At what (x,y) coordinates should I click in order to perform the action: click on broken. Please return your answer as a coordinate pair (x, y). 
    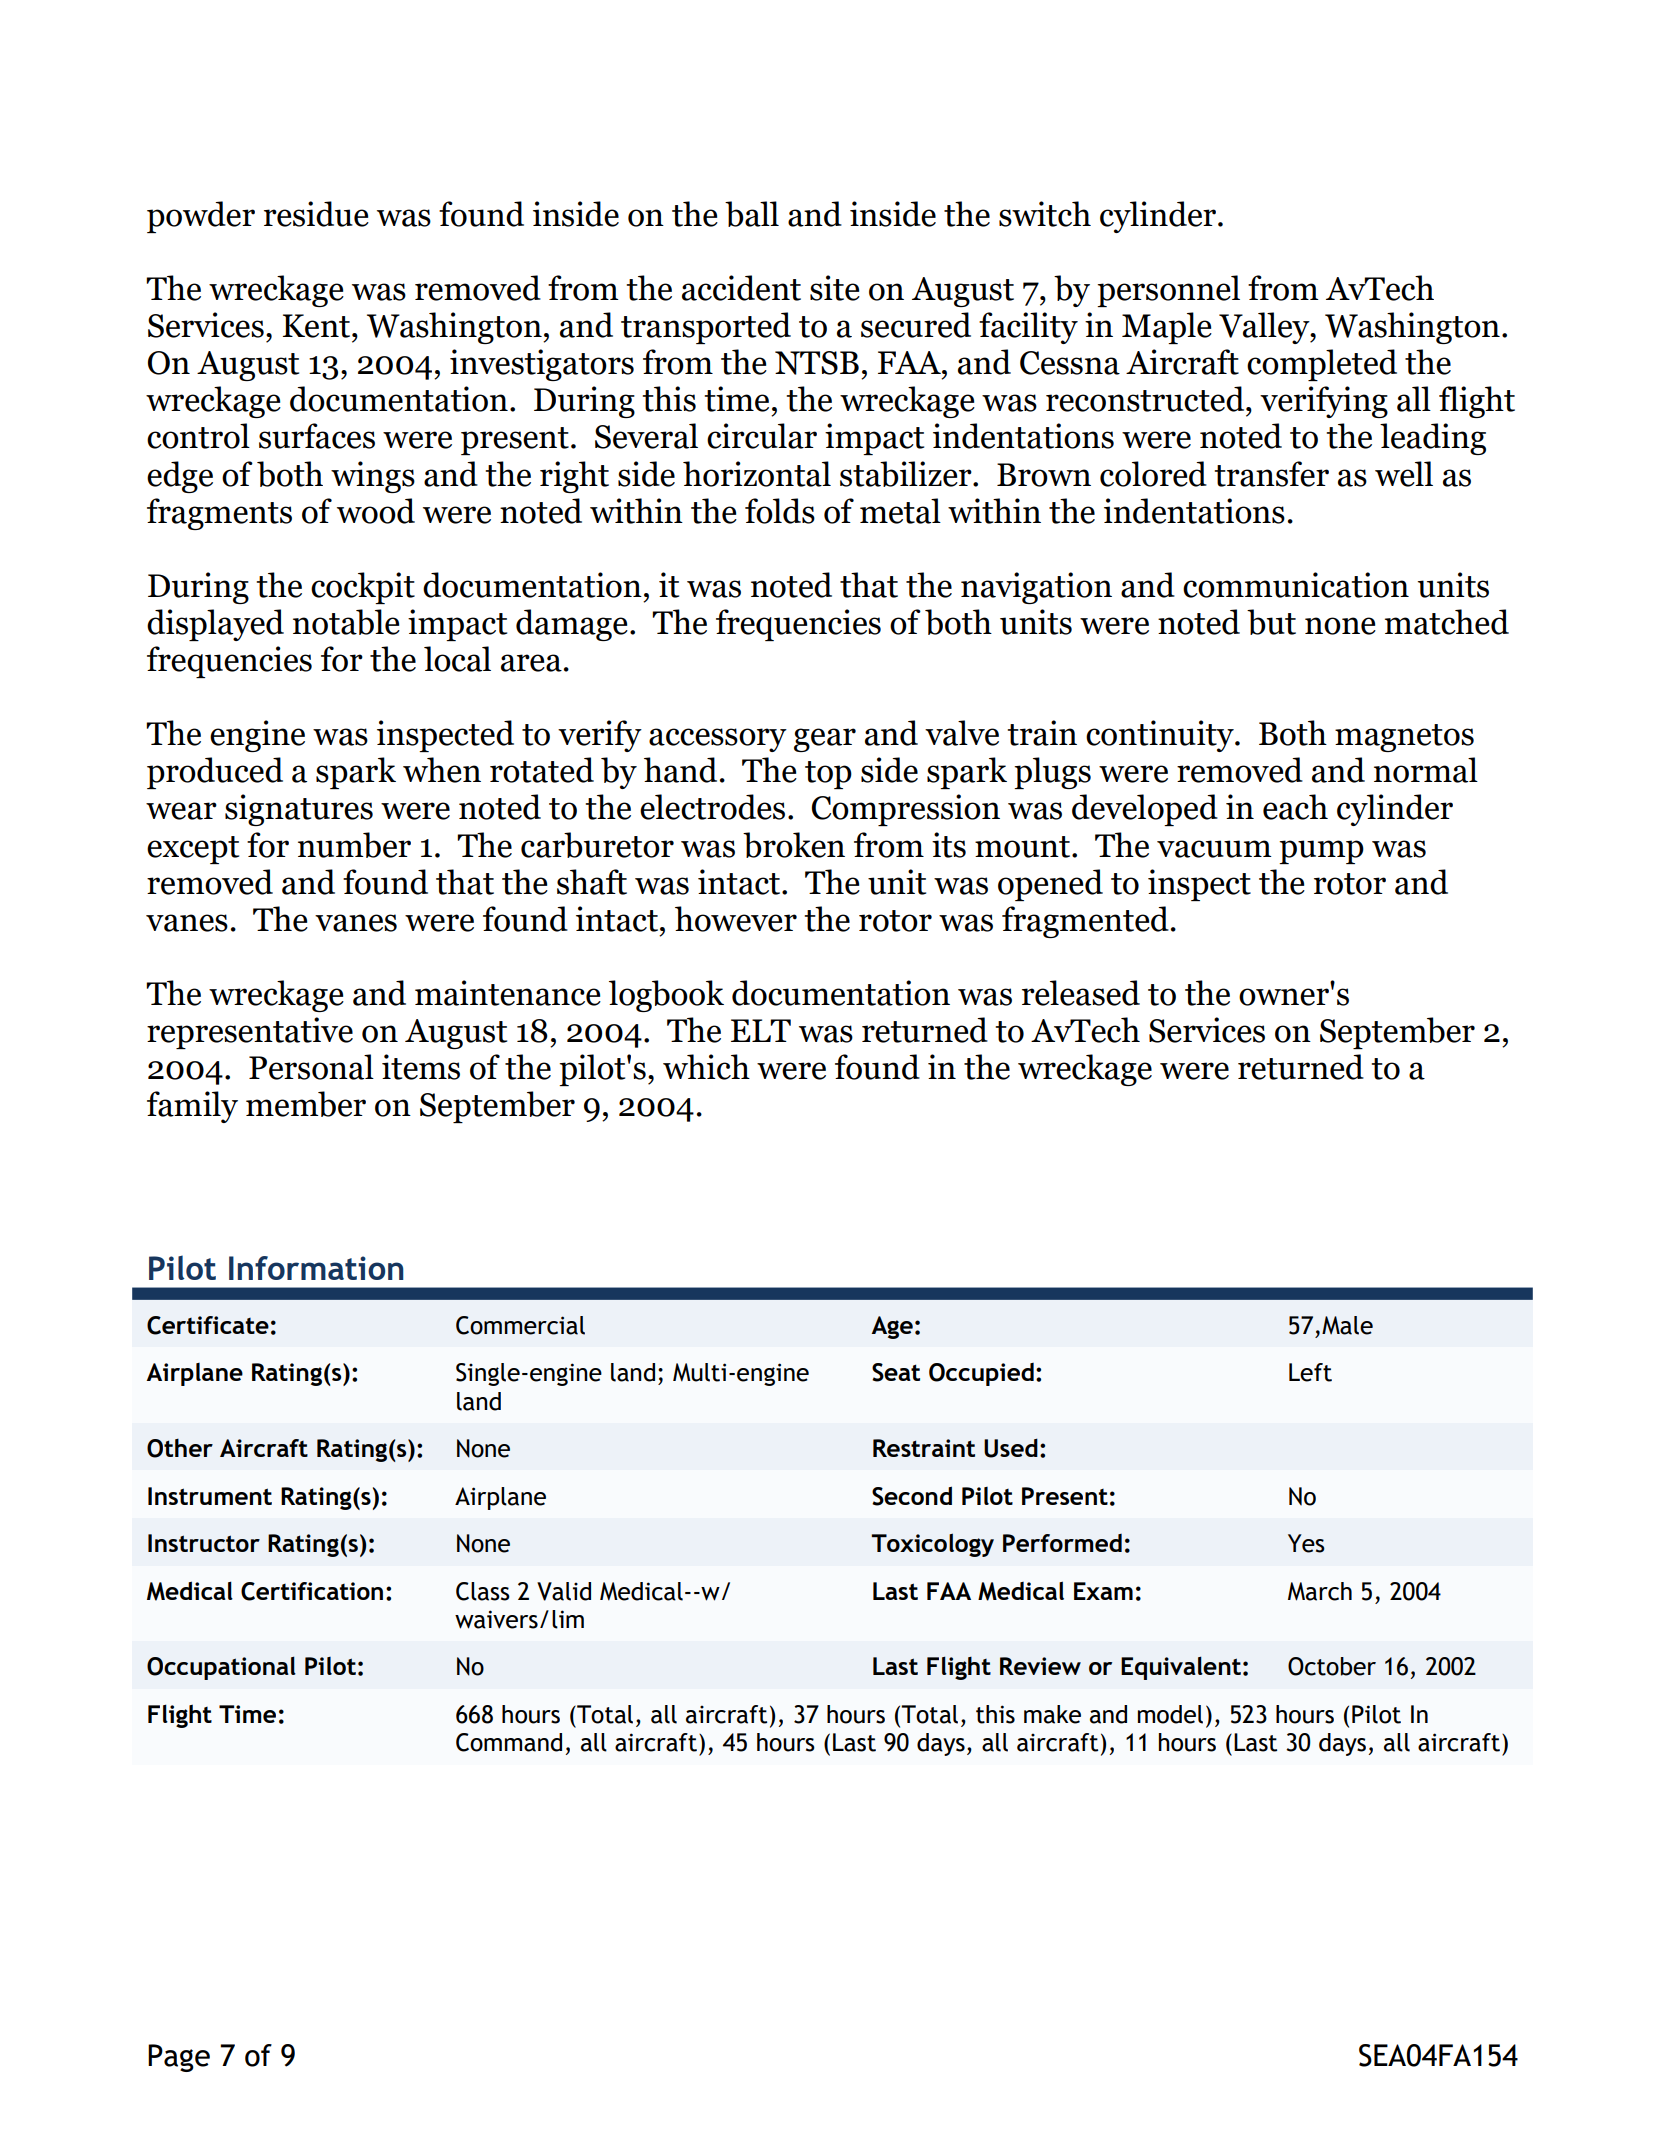
    Looking at the image, I should click on (794, 845).
